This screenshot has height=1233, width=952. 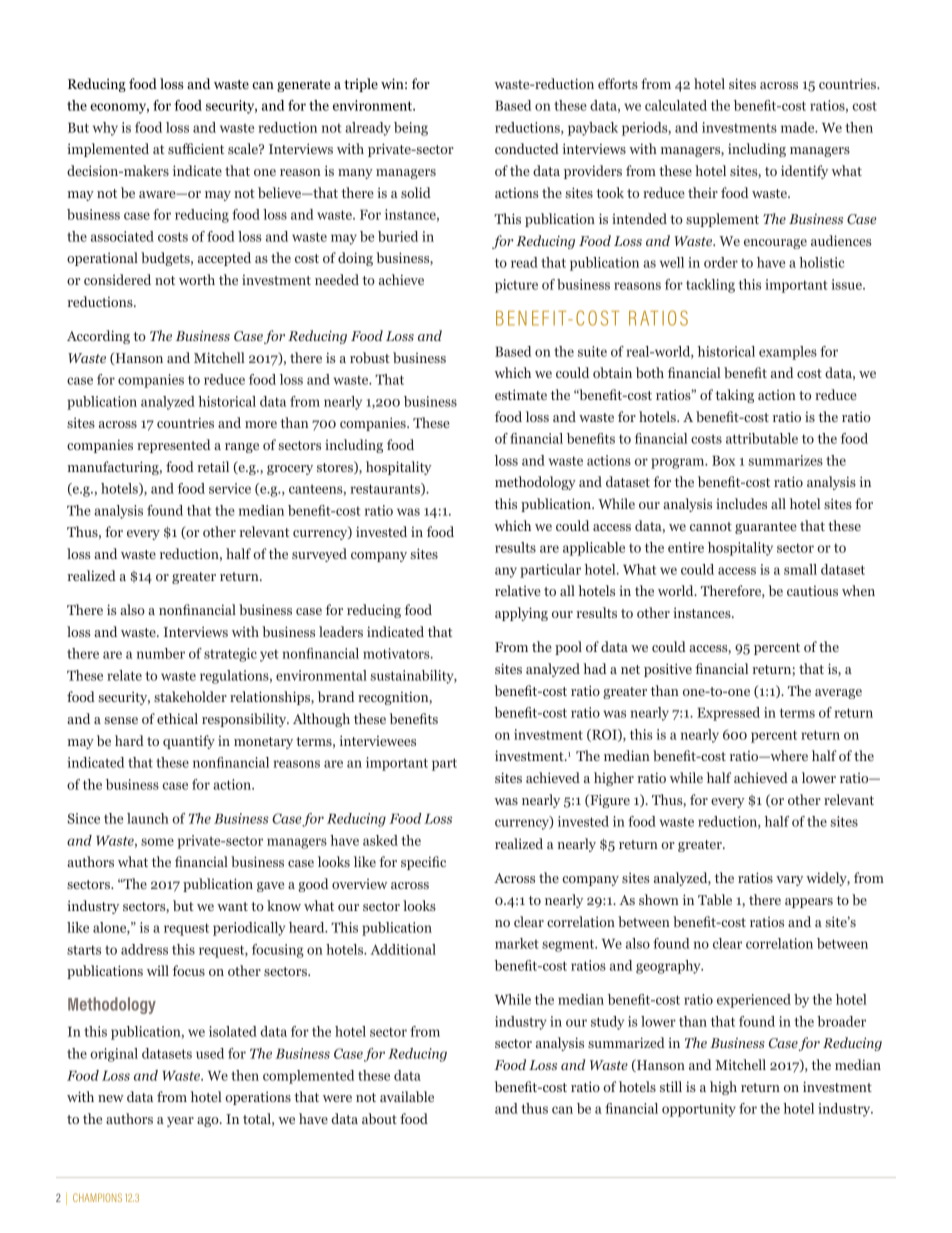 What do you see at coordinates (196, 148) in the screenshot?
I see `sufficient` at bounding box center [196, 148].
